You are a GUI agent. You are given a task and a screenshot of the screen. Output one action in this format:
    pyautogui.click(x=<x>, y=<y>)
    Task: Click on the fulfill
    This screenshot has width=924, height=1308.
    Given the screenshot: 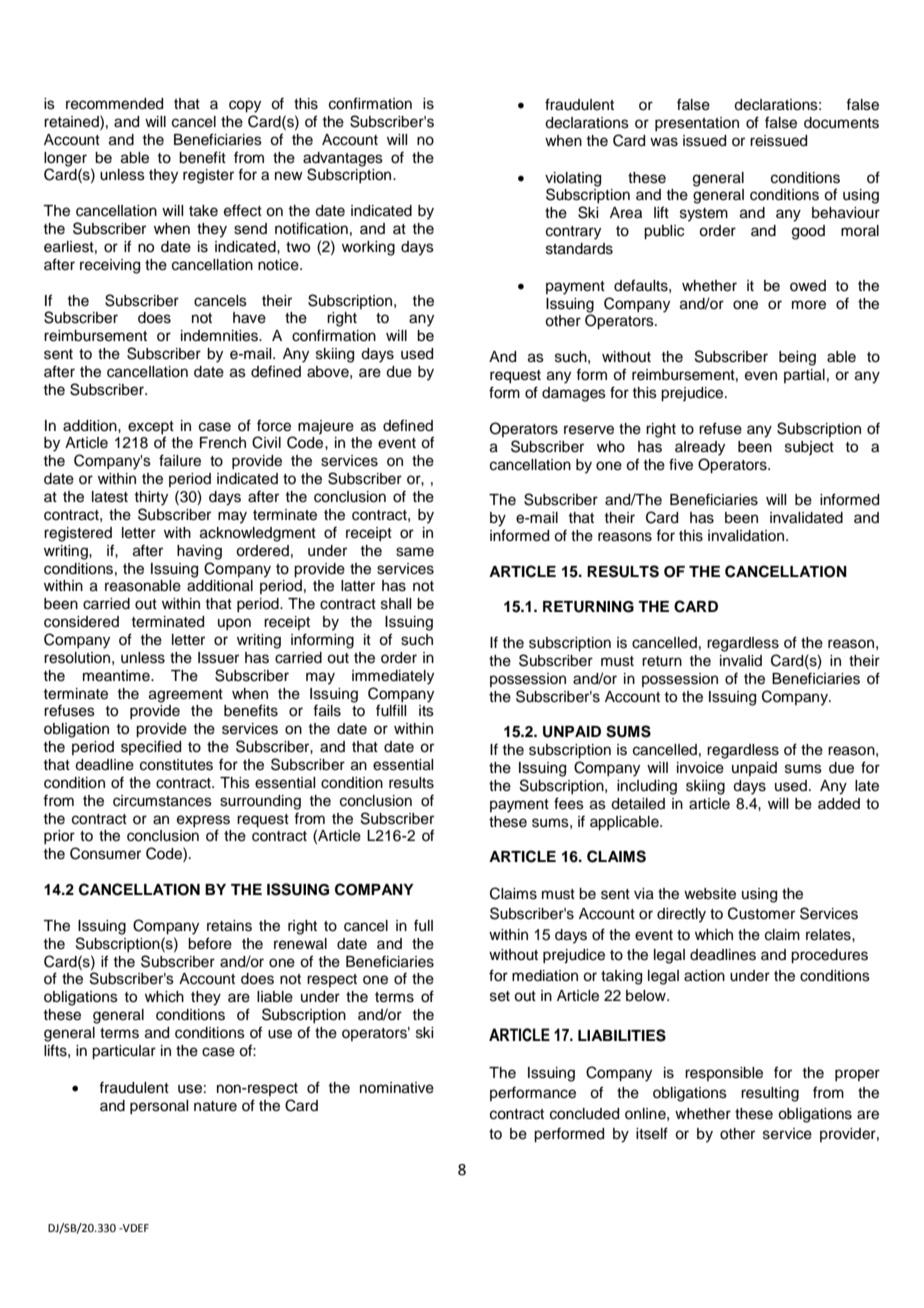 What is the action you would take?
    pyautogui.click(x=391, y=710)
